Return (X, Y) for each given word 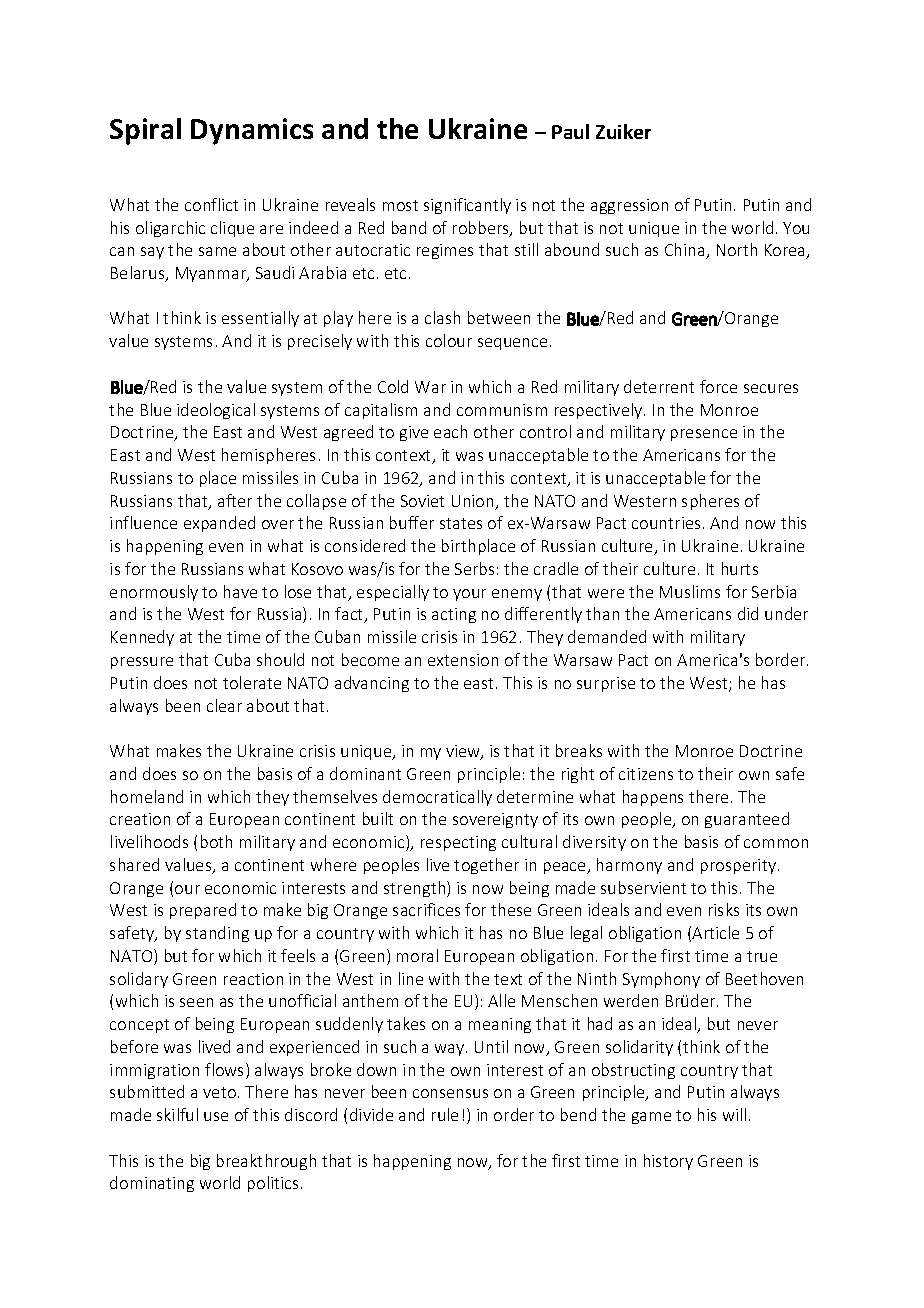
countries (666, 523)
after (235, 500)
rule (445, 1114)
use (216, 1116)
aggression (629, 206)
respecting (458, 843)
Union (474, 502)
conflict (211, 204)
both (216, 841)
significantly (467, 206)
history (668, 1162)
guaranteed (747, 820)
